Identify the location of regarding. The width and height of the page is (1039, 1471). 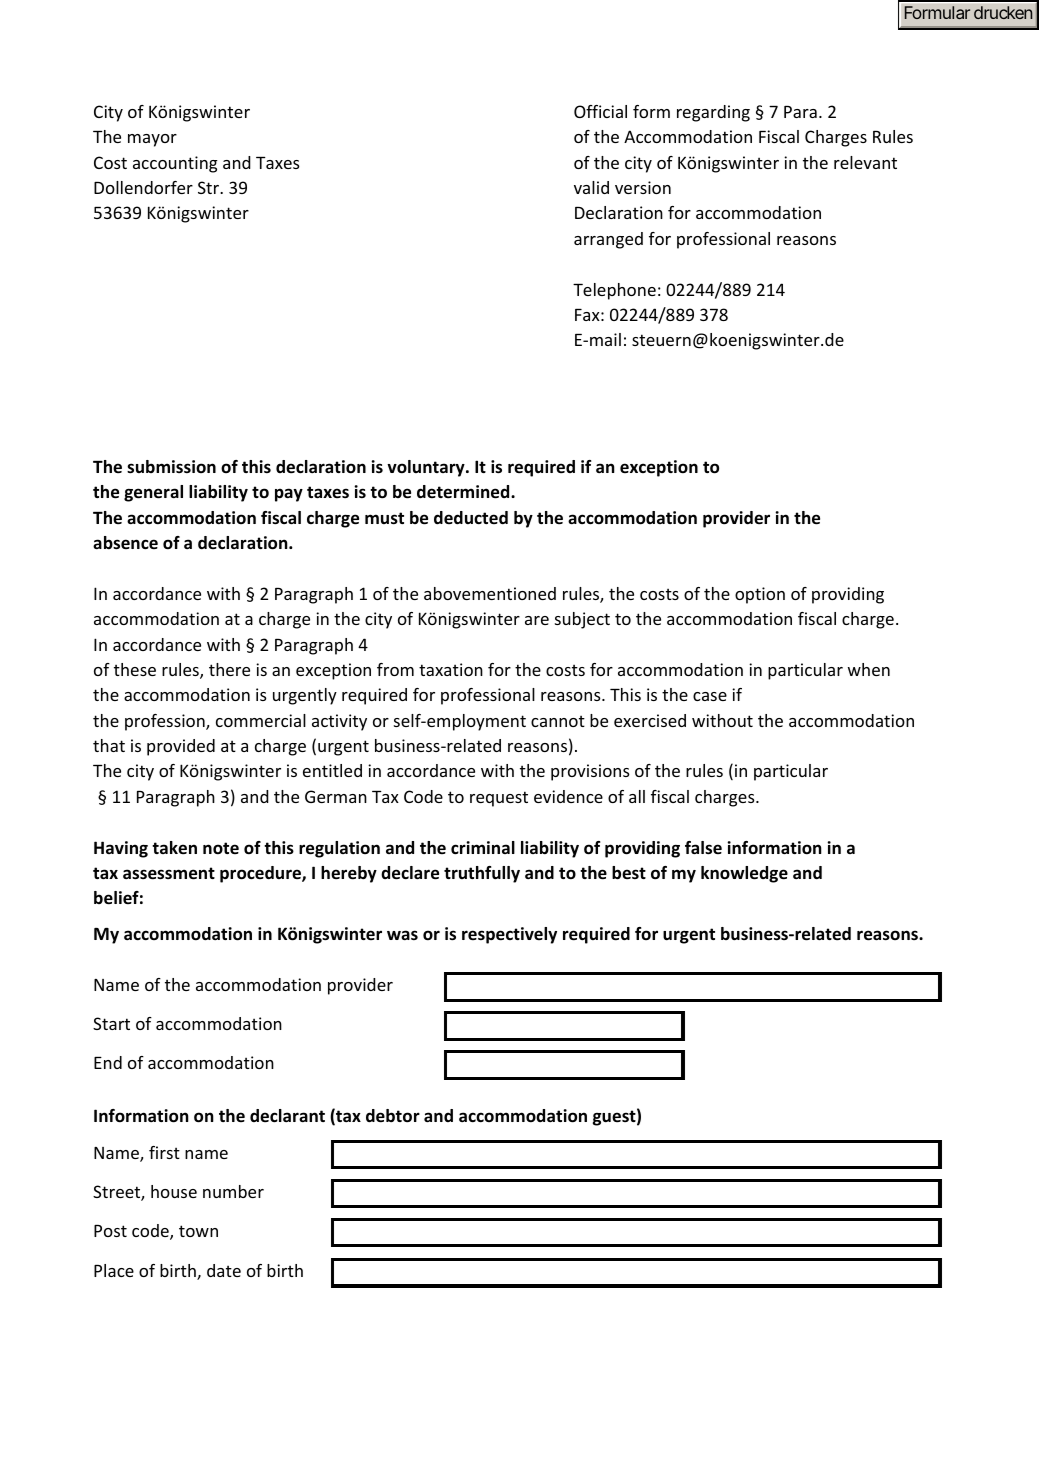
(713, 113).
